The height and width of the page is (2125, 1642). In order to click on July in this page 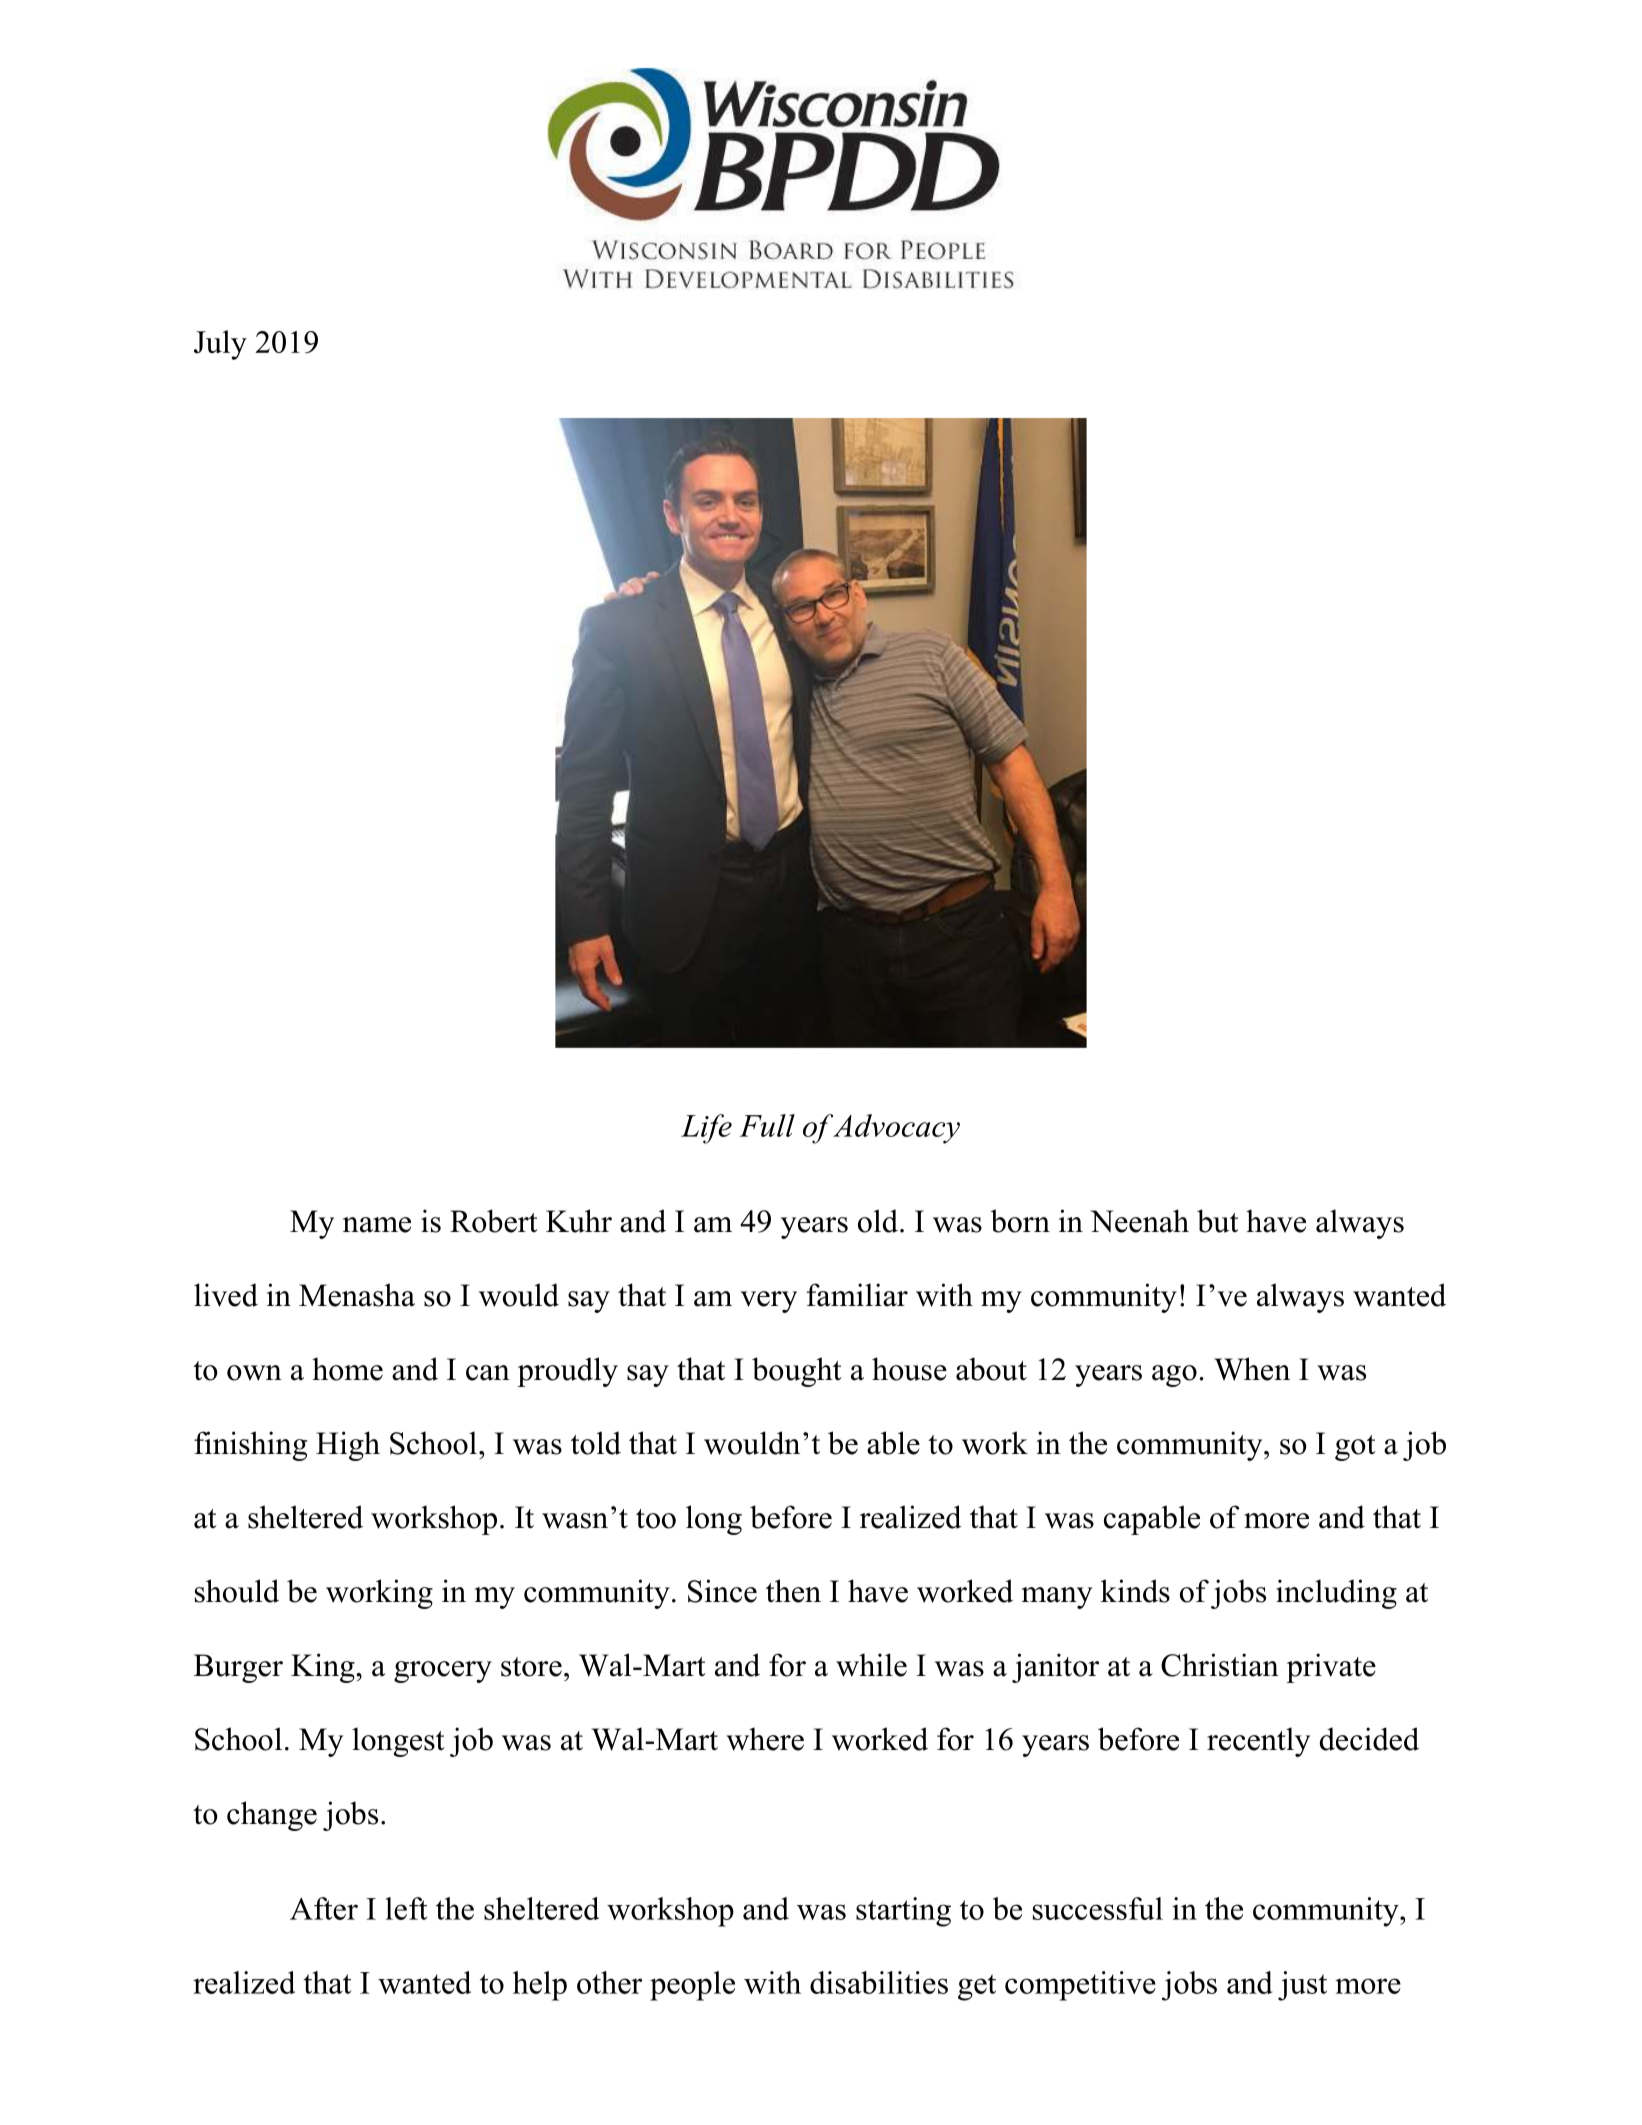, I will do `click(220, 345)`.
